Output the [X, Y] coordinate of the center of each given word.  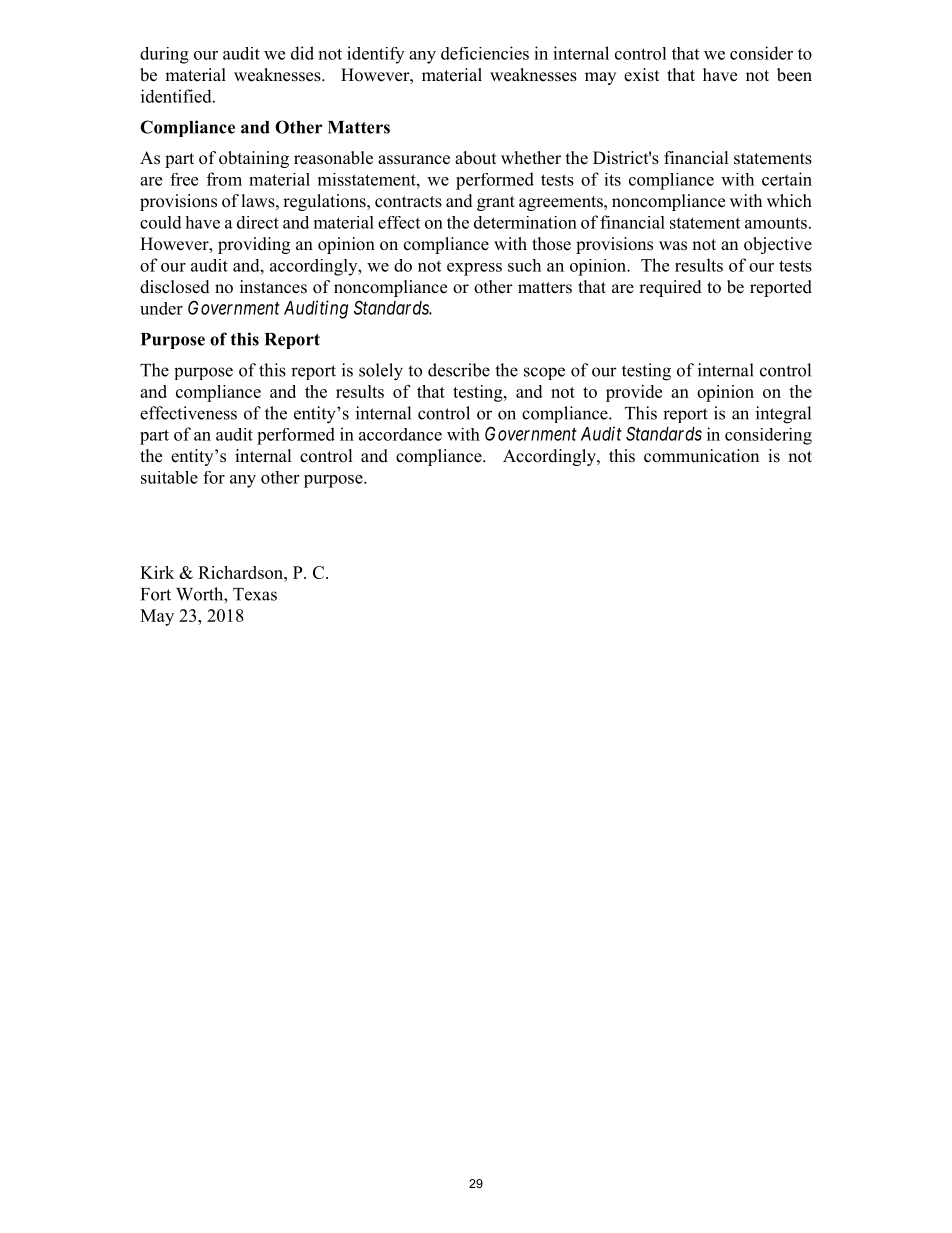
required [670, 288]
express [474, 269]
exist [641, 75]
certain [787, 179]
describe [459, 370]
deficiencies [485, 53]
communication [701, 456]
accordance [400, 434]
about [475, 158]
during [164, 55]
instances [273, 287]
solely [381, 372]
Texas [255, 594]
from [224, 179]
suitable [169, 477]
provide [634, 393]
